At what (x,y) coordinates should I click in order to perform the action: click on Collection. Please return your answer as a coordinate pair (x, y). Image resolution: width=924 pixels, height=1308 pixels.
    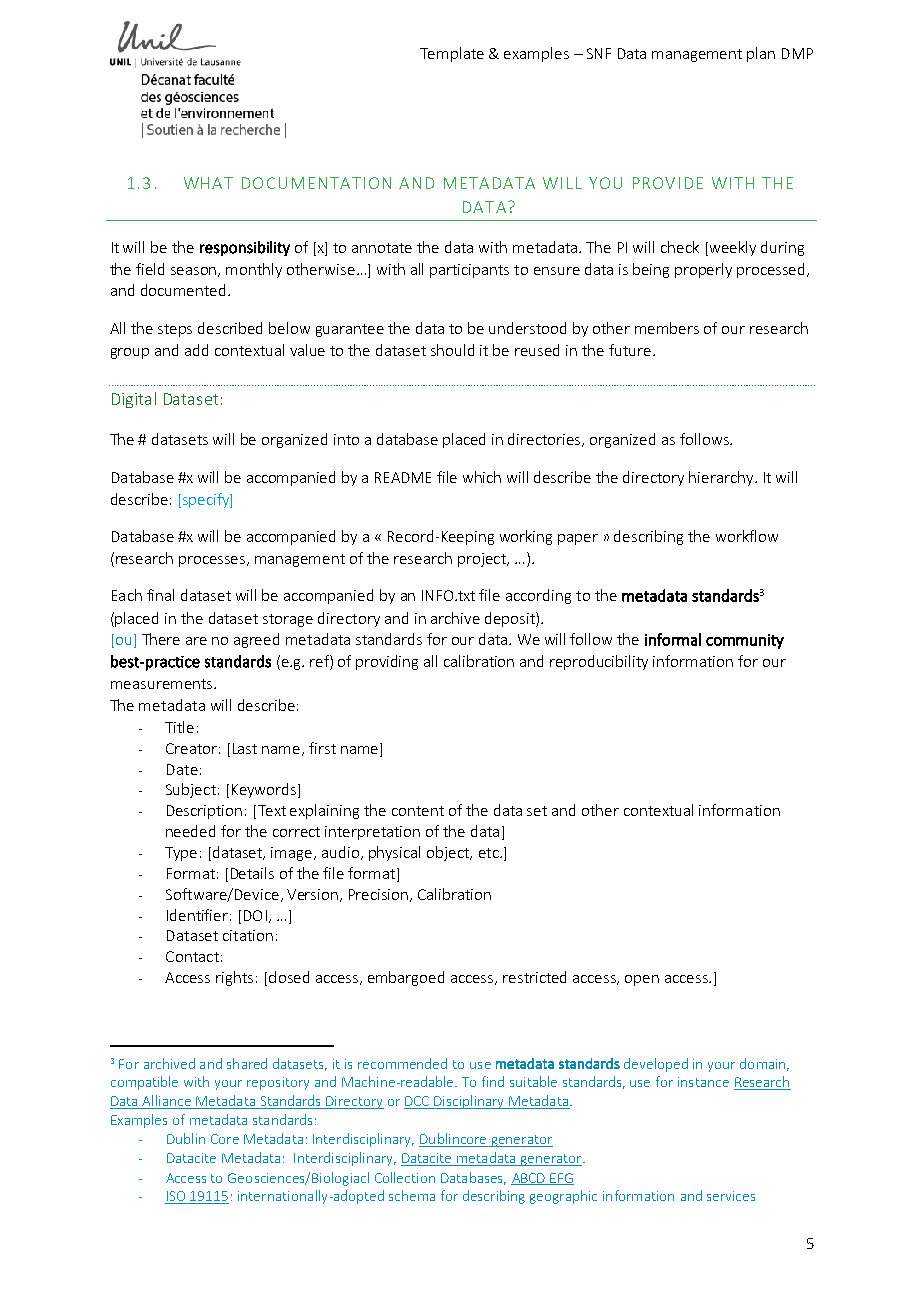
    Looking at the image, I should click on (405, 1177).
